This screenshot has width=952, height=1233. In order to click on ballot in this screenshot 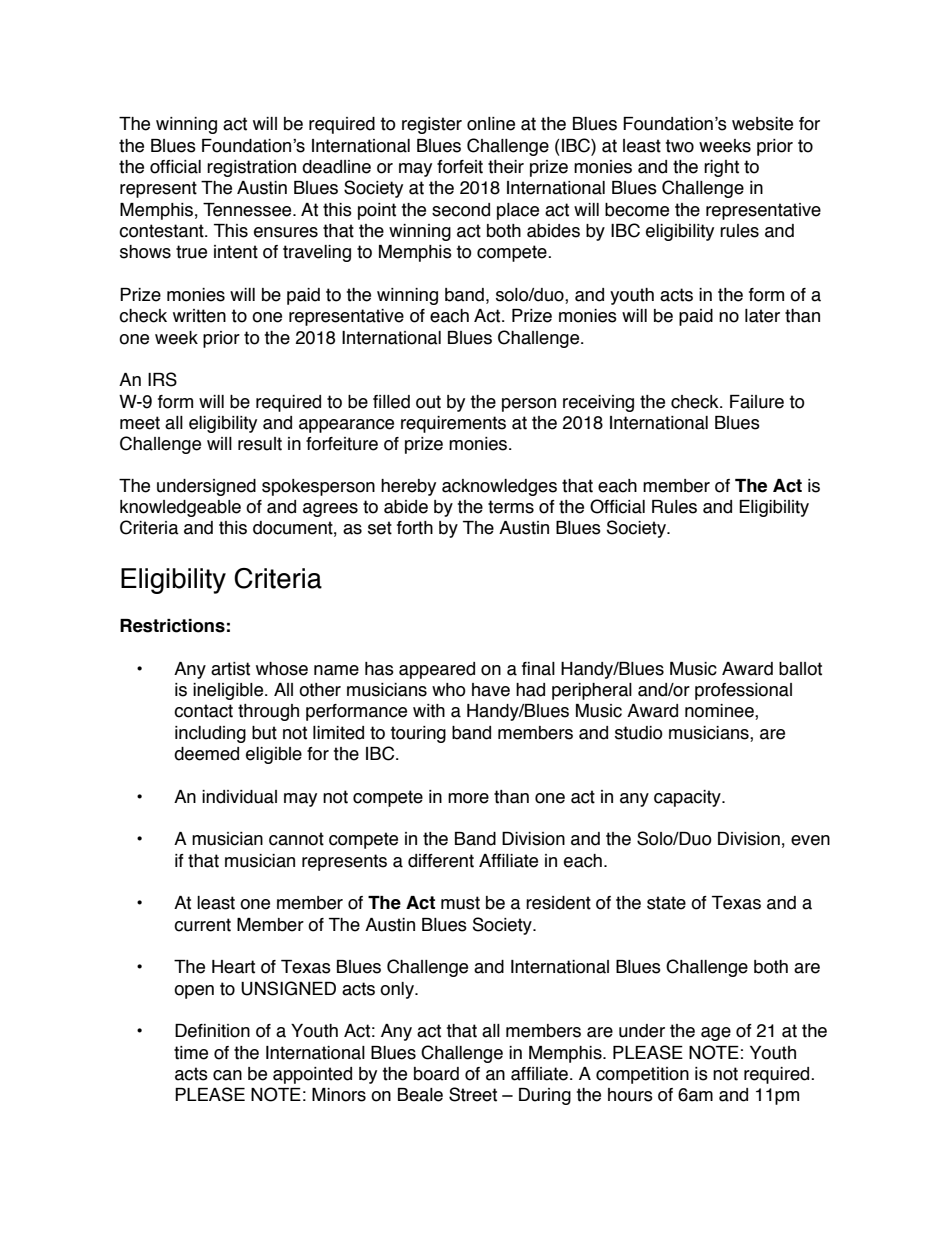, I will do `click(800, 669)`.
